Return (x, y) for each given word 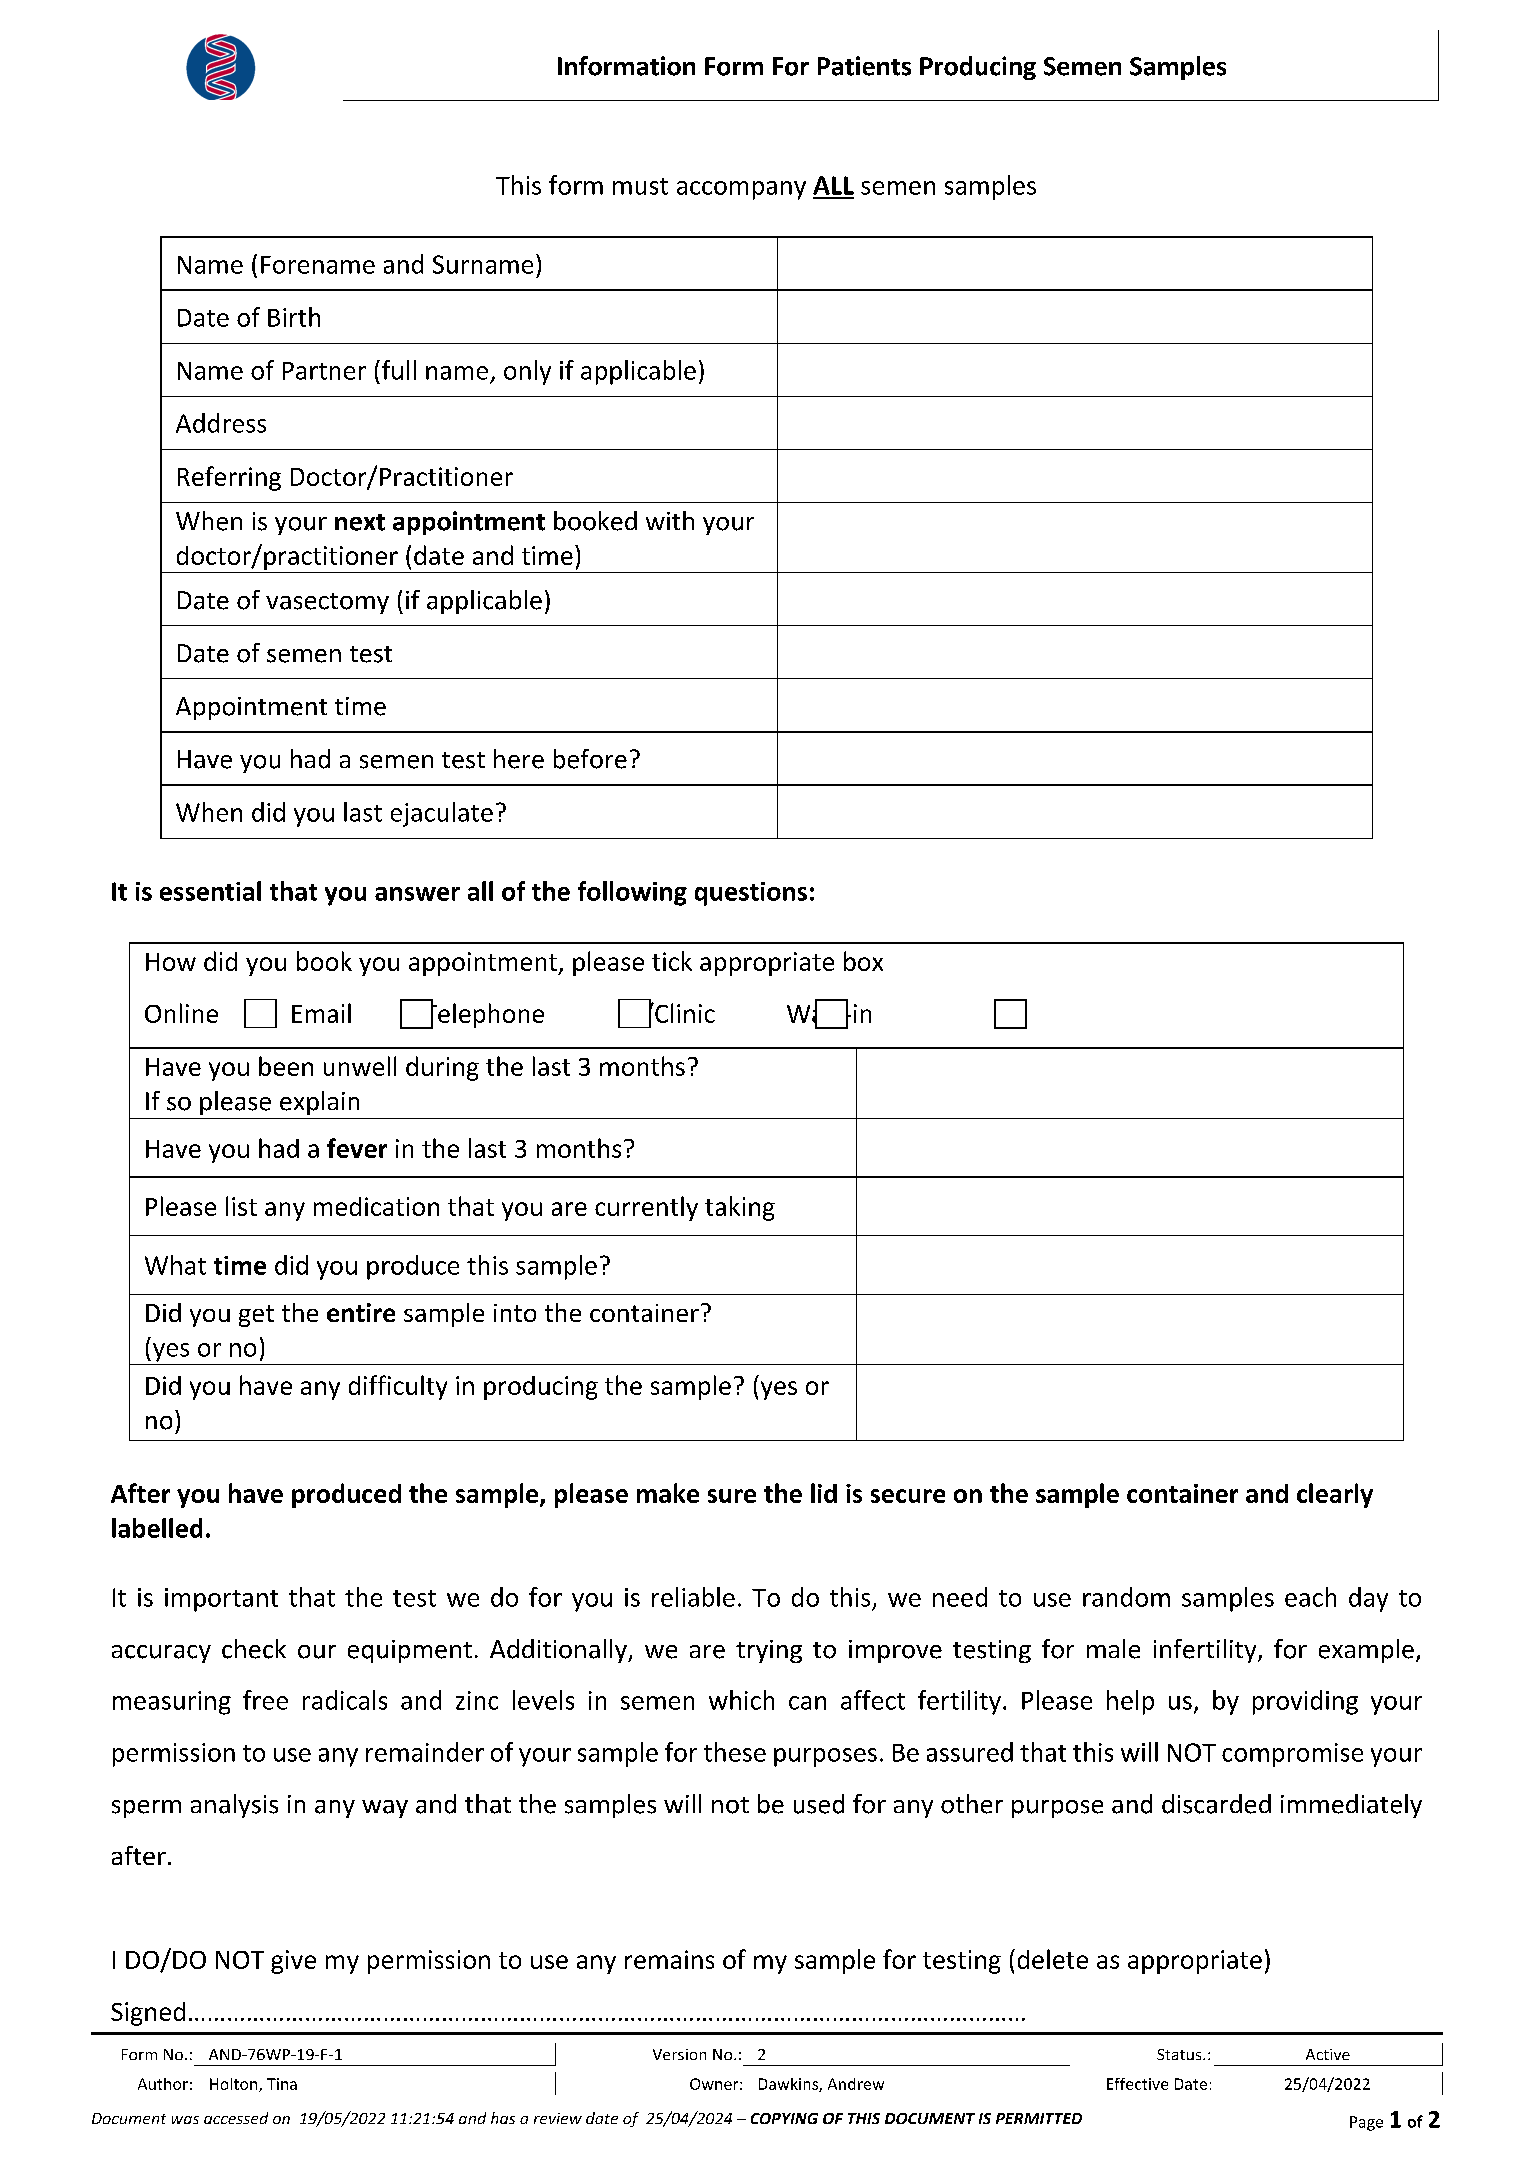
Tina (282, 2084)
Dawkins (789, 2085)
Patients (864, 66)
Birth (294, 317)
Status (1180, 2054)
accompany (741, 190)
